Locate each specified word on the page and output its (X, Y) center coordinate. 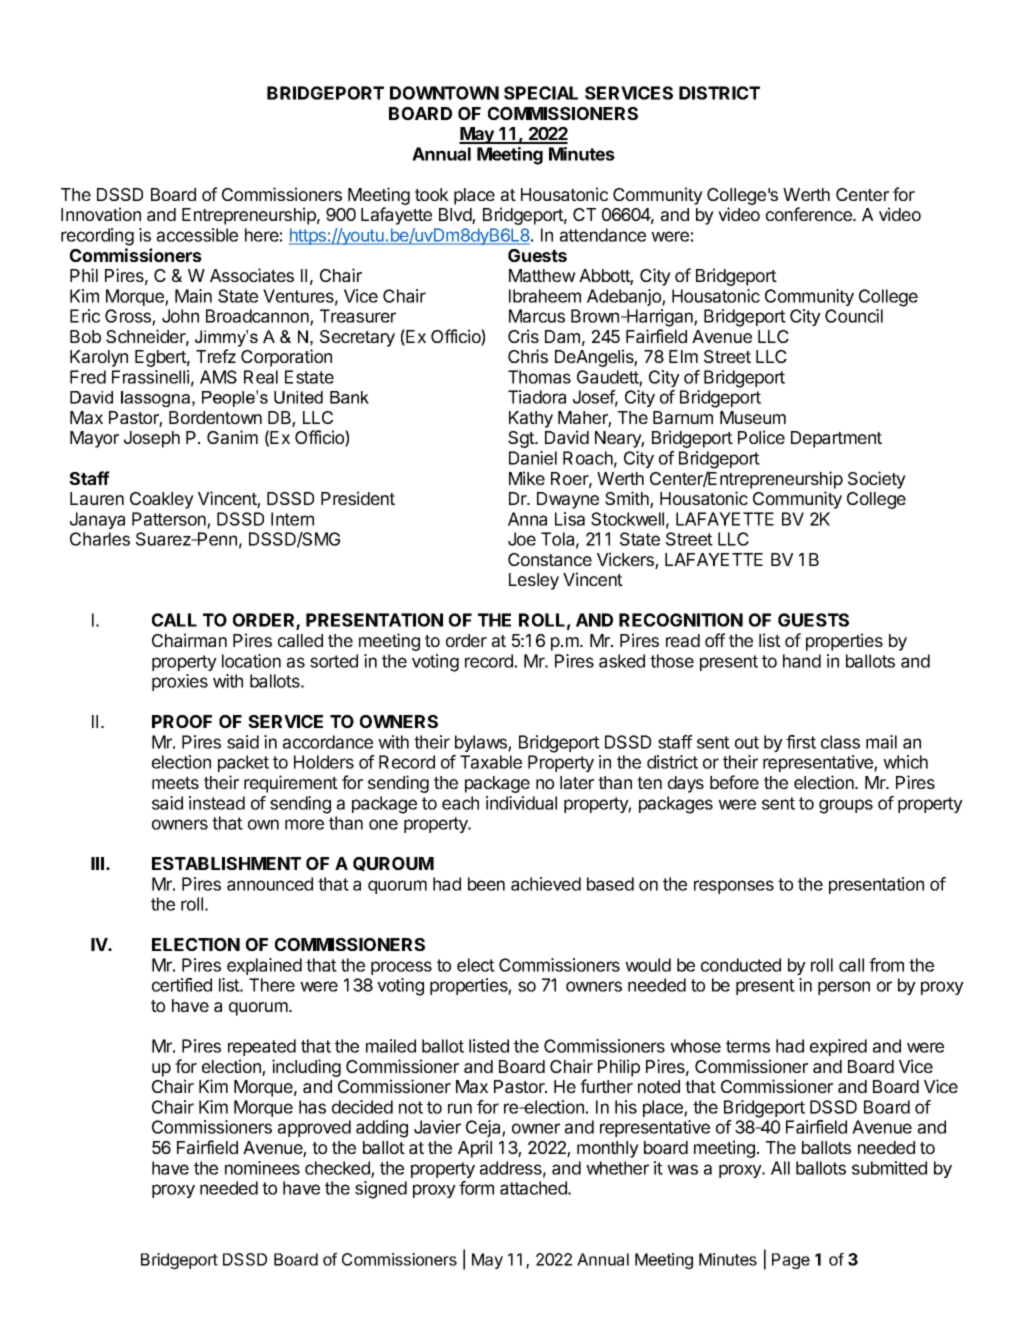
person (844, 988)
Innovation (101, 214)
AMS (218, 377)
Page (791, 1261)
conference (810, 214)
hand (802, 661)
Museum (753, 417)
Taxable (491, 762)
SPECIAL (541, 93)
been (486, 884)
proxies (180, 682)
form (476, 1188)
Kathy (531, 419)
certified (182, 985)
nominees (262, 1168)
